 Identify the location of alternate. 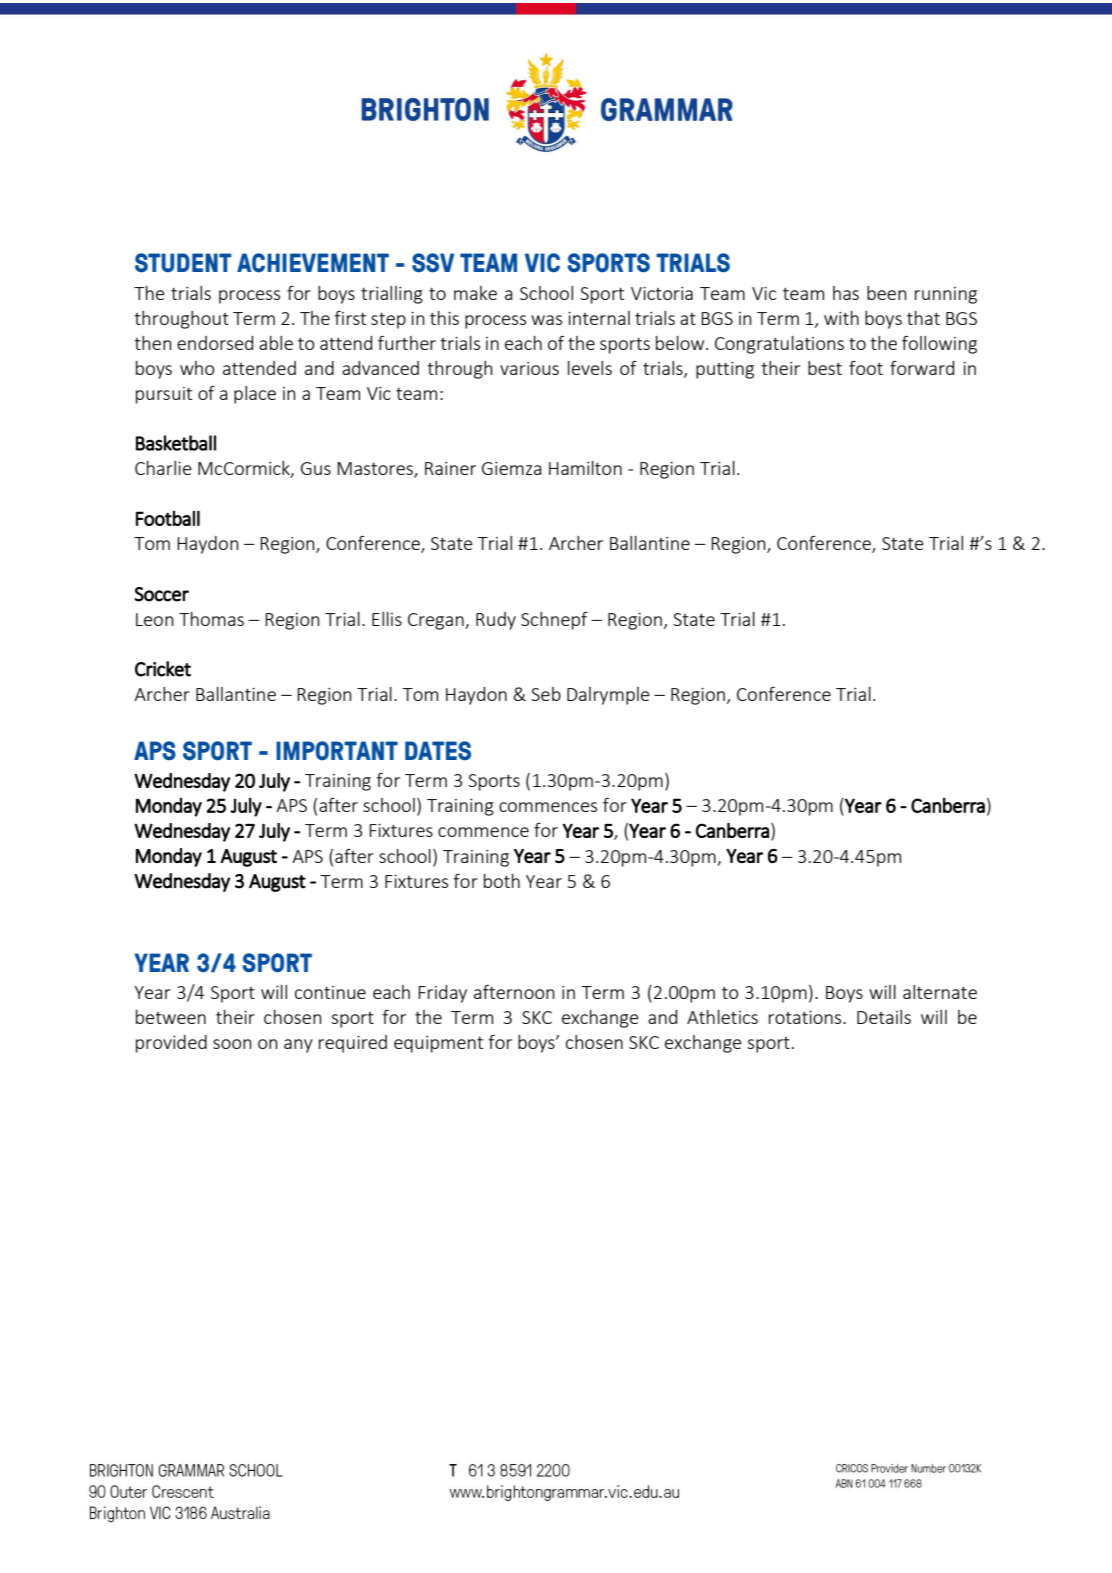
(940, 992).
